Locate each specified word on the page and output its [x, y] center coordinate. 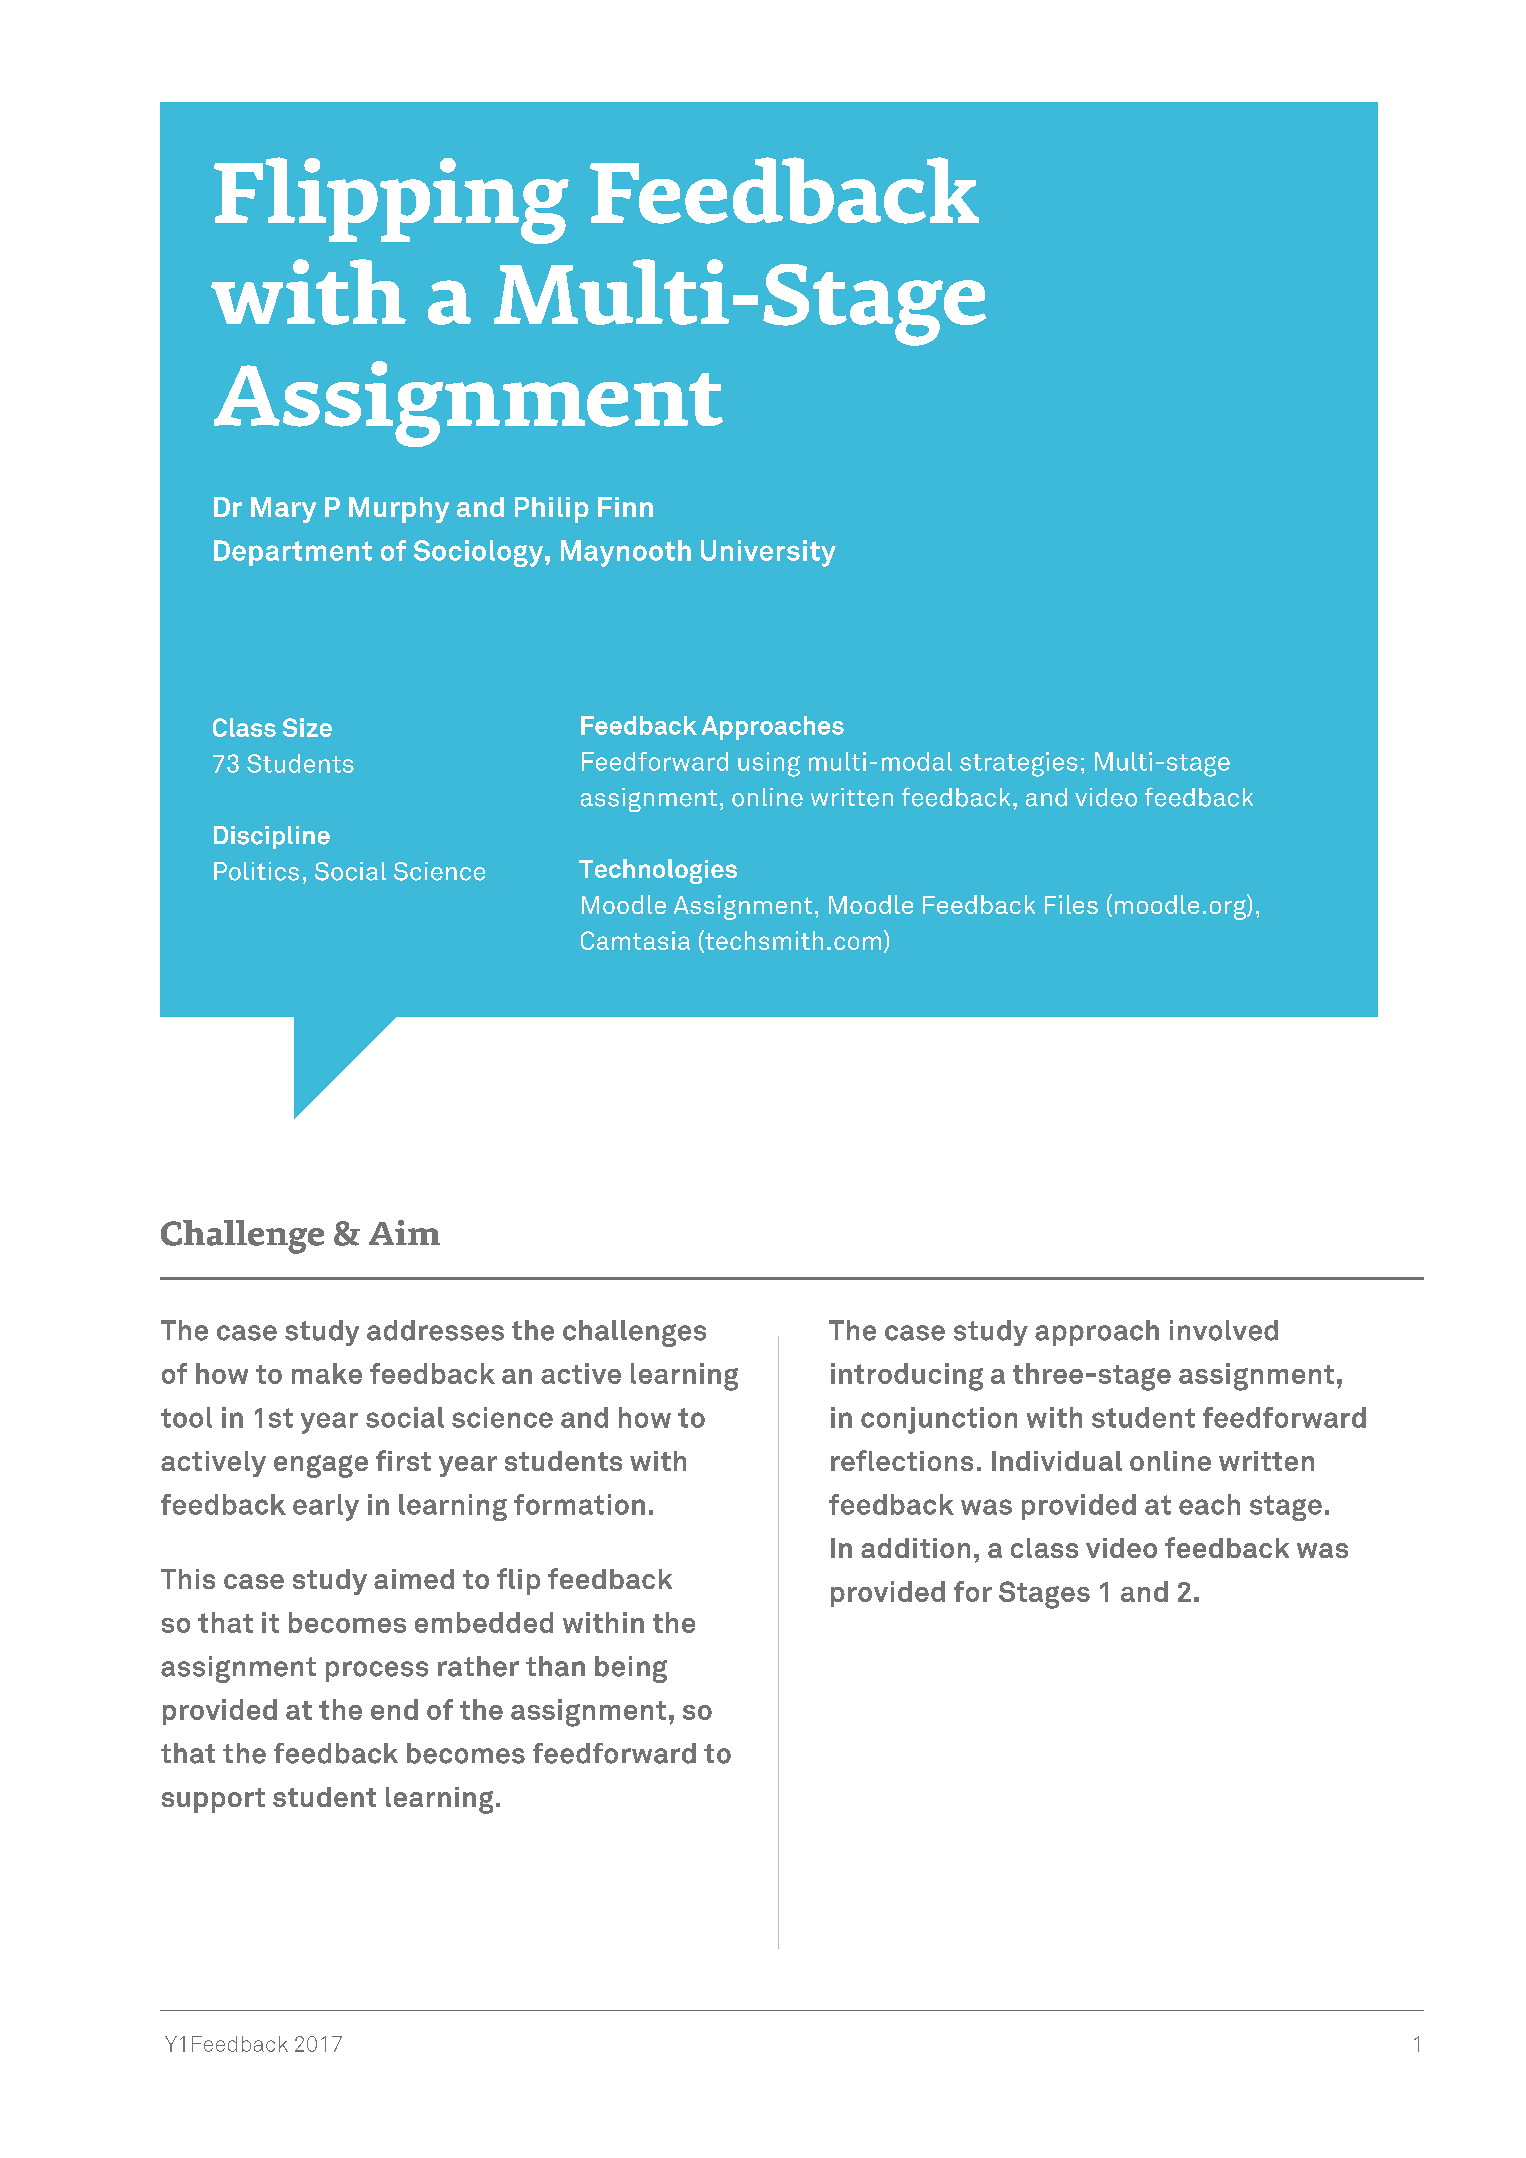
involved [1224, 1330]
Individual [1057, 1461]
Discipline [272, 837]
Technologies [658, 871]
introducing [907, 1377]
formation [579, 1504]
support [213, 1800]
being [631, 1669]
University [768, 553]
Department [293, 553]
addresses [435, 1330]
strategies [1019, 764]
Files [1071, 904]
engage [321, 1466]
